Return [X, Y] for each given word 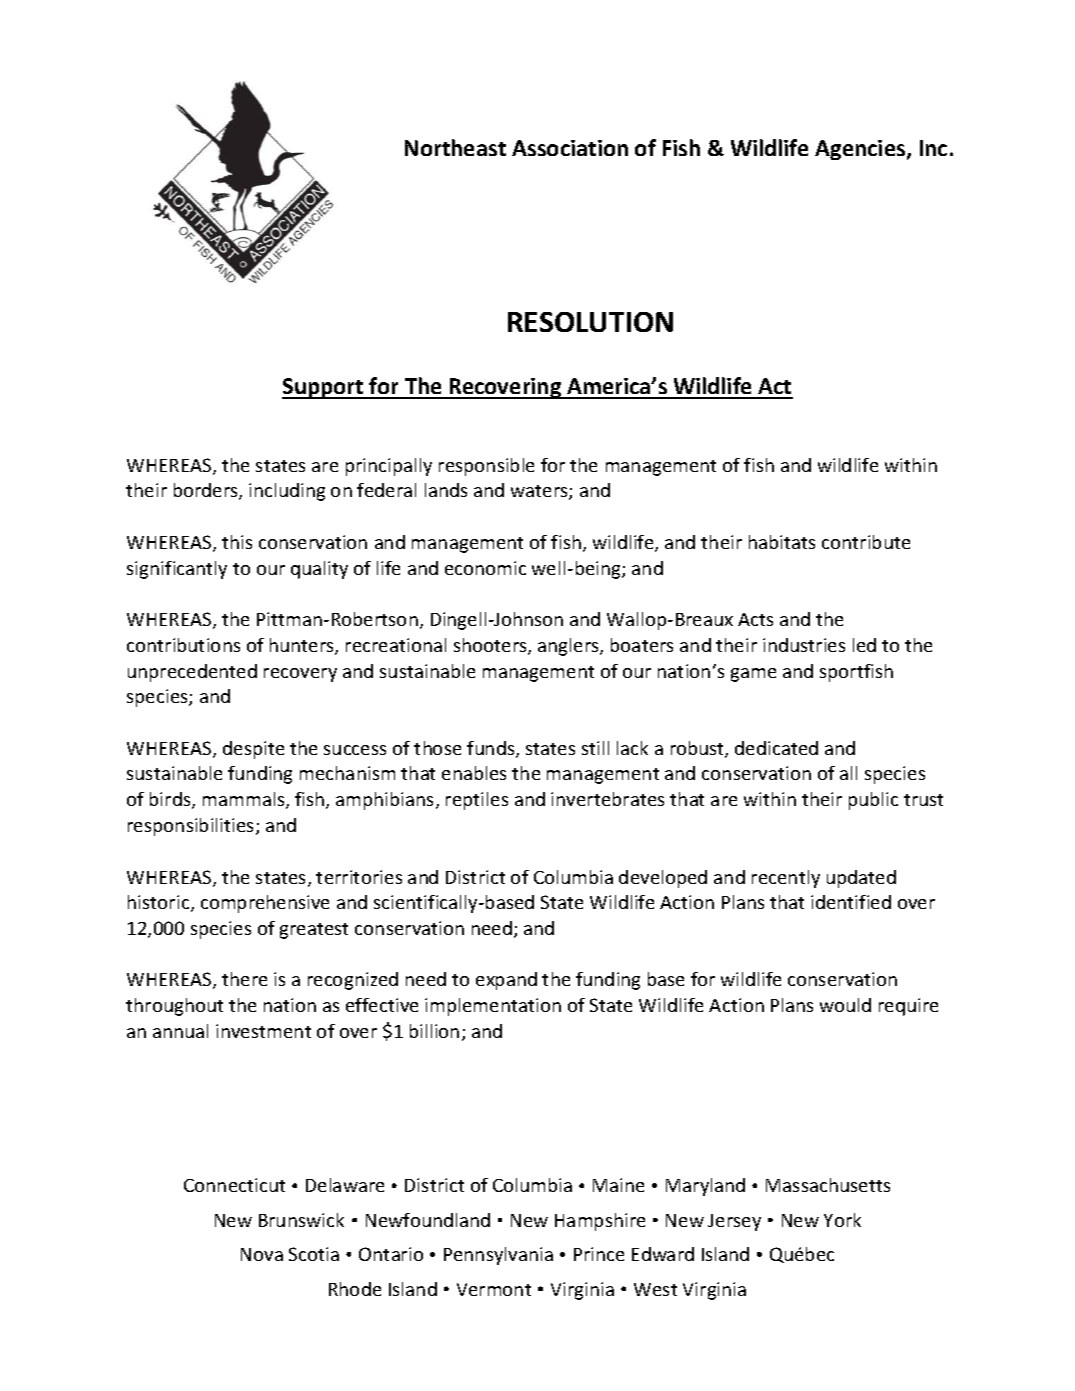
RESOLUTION [590, 322]
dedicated [776, 748]
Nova [262, 1254]
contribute [866, 542]
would [845, 1005]
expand [506, 981]
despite [253, 750]
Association [570, 148]
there [244, 979]
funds [492, 749]
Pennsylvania [498, 1256]
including [287, 492]
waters [540, 492]
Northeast [455, 147]
